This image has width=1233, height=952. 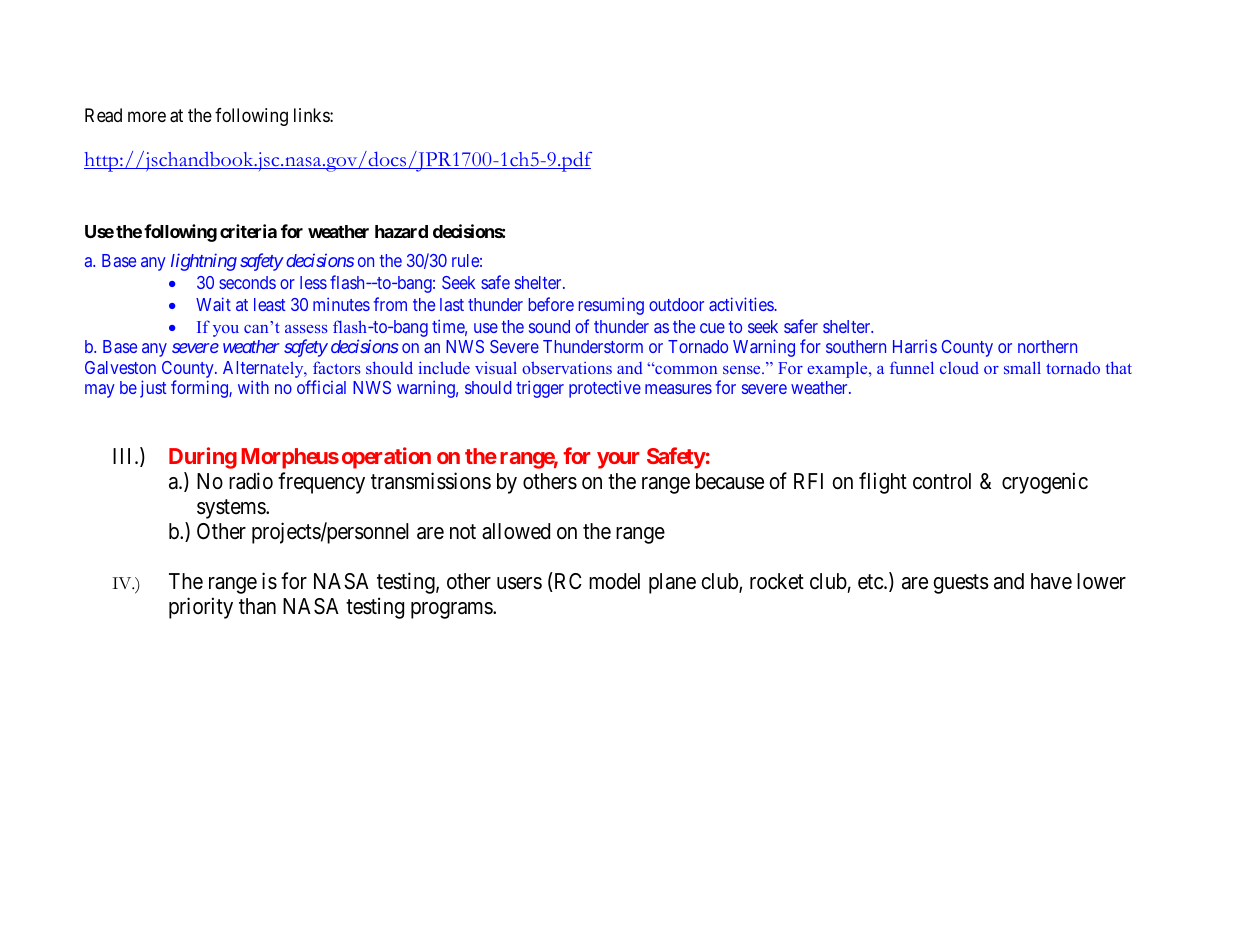 I want to click on resuming, so click(x=611, y=306).
